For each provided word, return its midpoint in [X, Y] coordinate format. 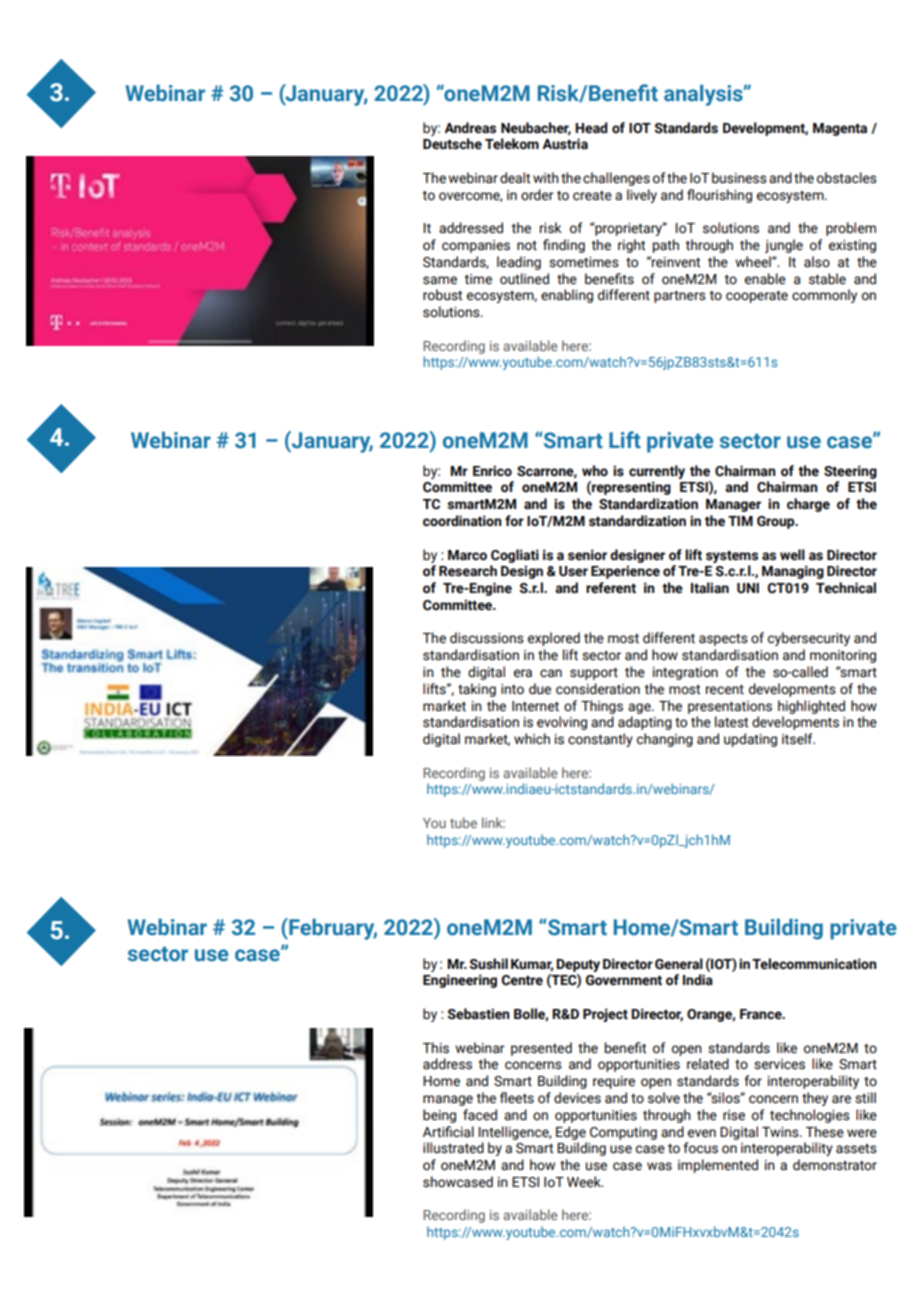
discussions [487, 638]
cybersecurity [809, 639]
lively [642, 196]
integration [685, 673]
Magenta [840, 129]
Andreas [470, 128]
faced [480, 1115]
